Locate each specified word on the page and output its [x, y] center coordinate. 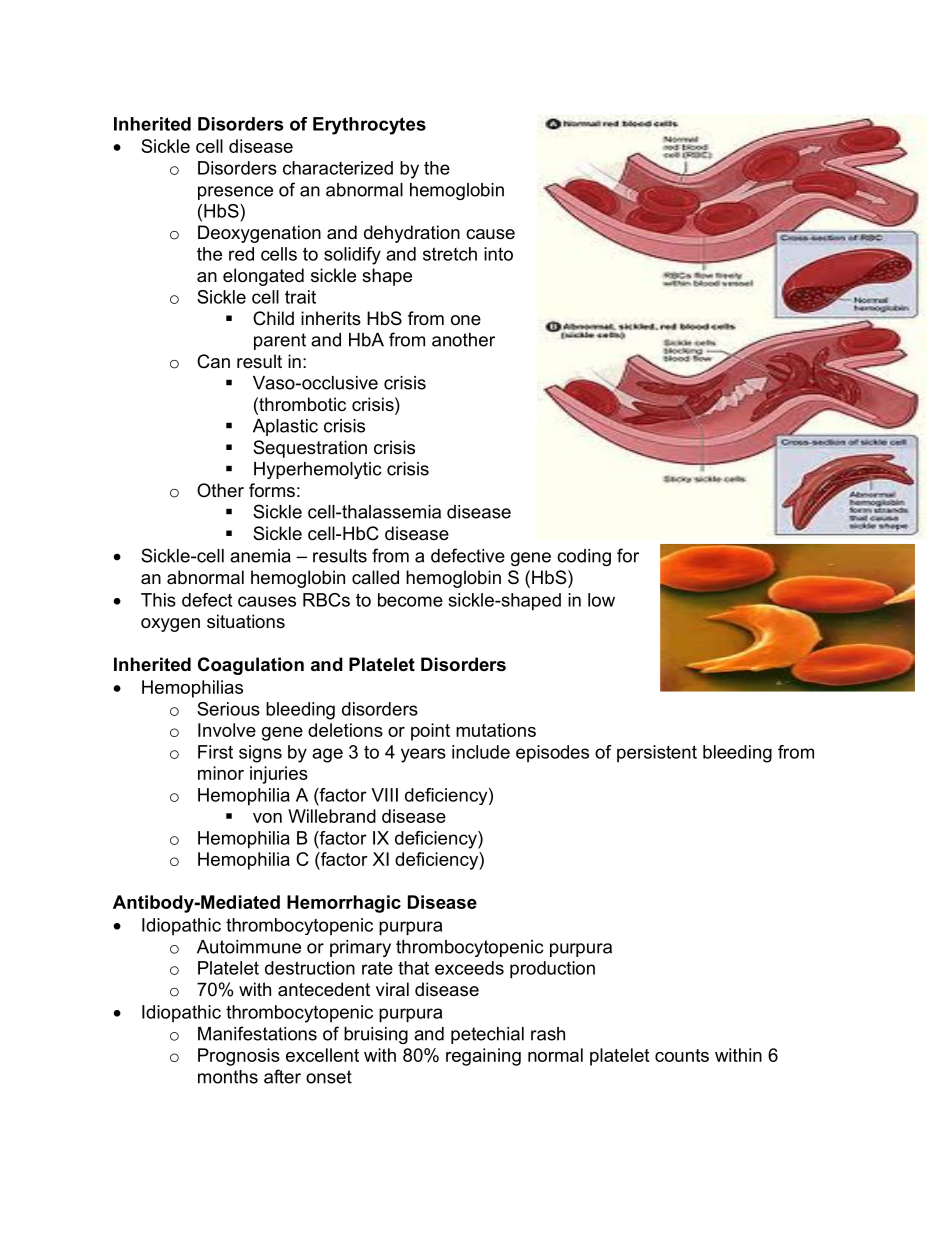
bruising [376, 1035]
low [601, 600]
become [410, 600]
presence [235, 193]
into [498, 254]
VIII [384, 795]
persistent [657, 754]
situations [246, 621]
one [466, 320]
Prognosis [239, 1057]
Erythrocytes [369, 126]
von [267, 818]
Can [213, 361]
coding [584, 557]
